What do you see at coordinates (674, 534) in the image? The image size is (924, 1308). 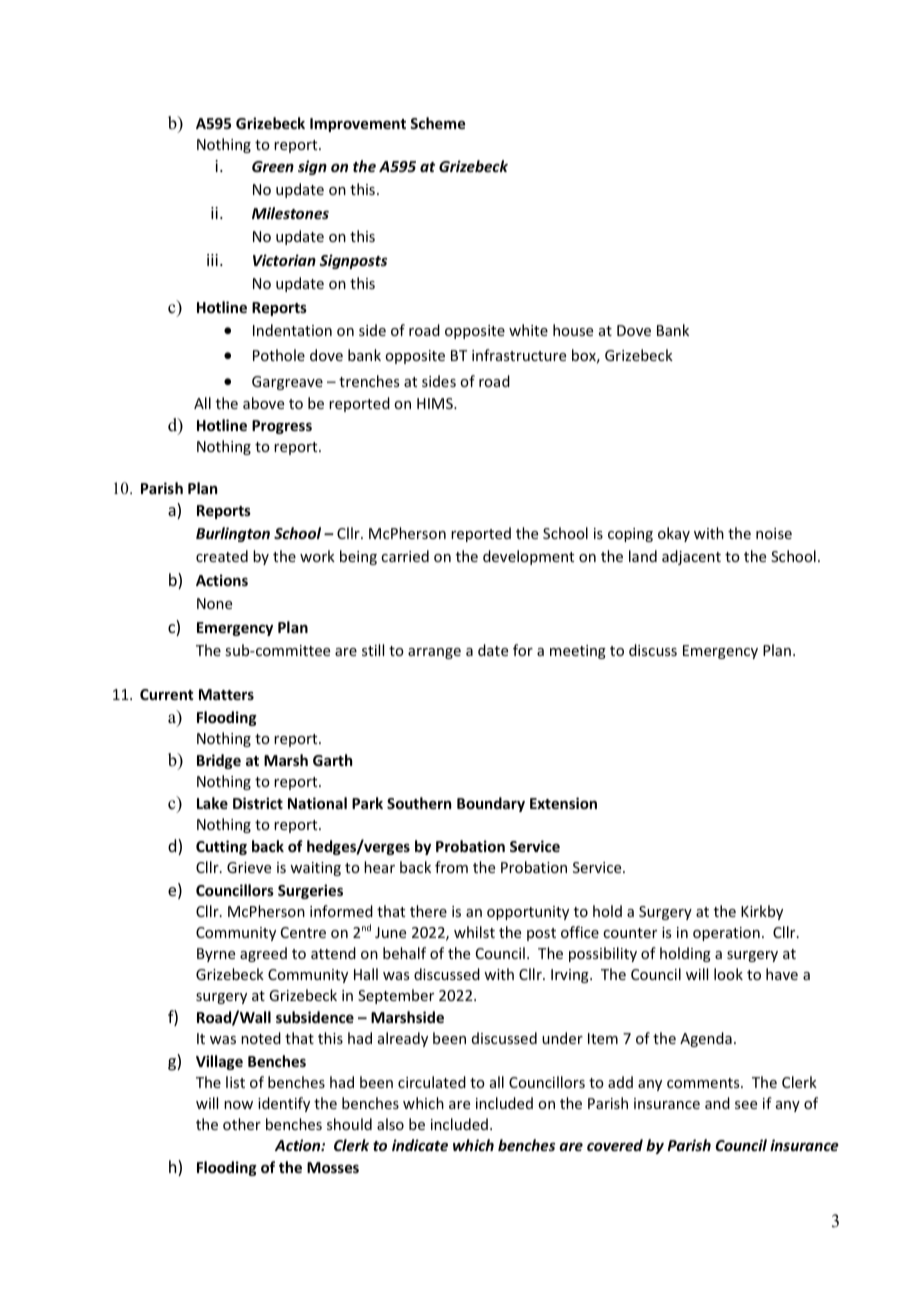 I see `okay` at bounding box center [674, 534].
